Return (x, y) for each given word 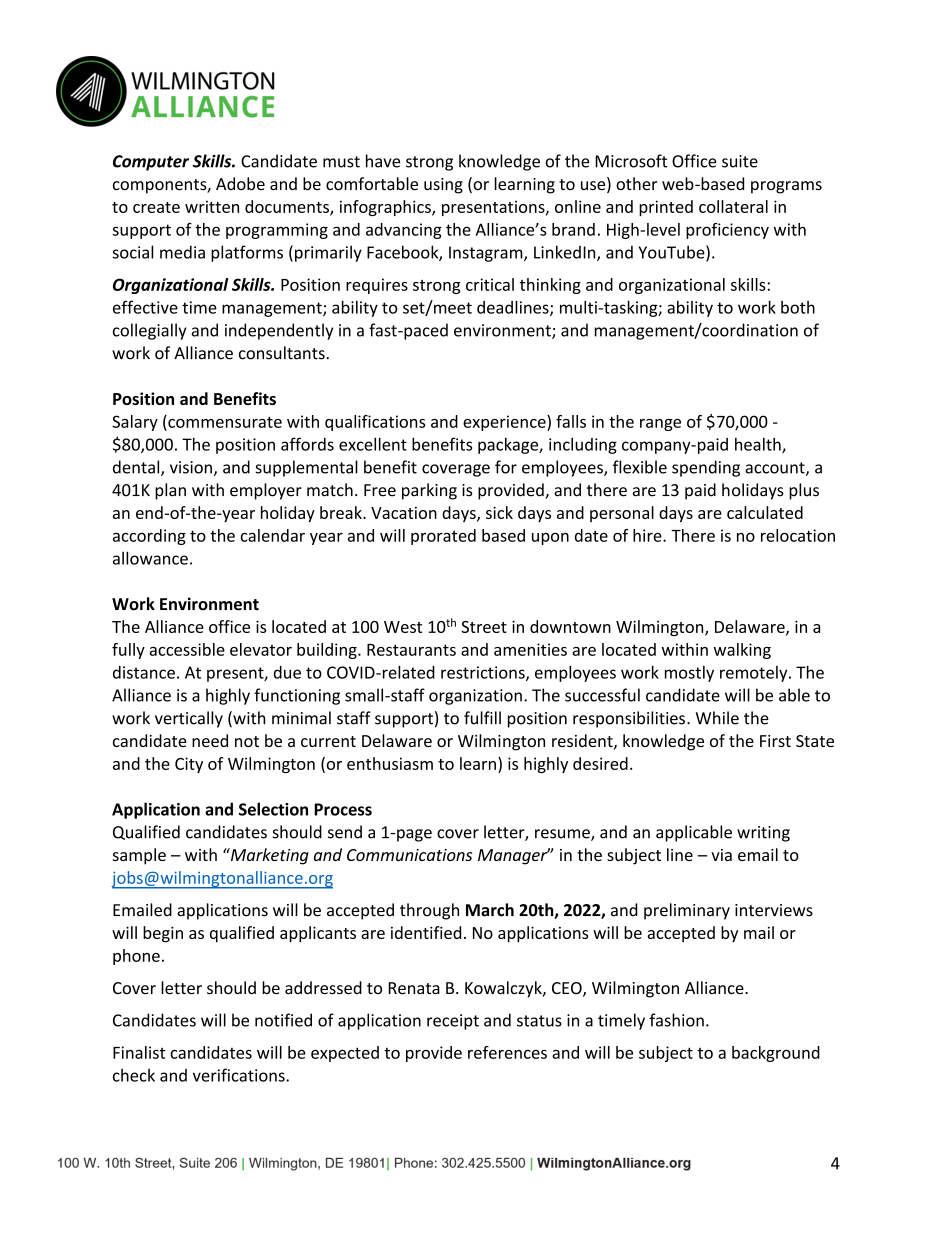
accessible (187, 649)
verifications (240, 1075)
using (443, 186)
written (212, 206)
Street (484, 627)
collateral (733, 206)
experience (505, 423)
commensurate (224, 421)
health (759, 445)
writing (763, 834)
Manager (514, 856)
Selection (273, 809)
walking (742, 651)
